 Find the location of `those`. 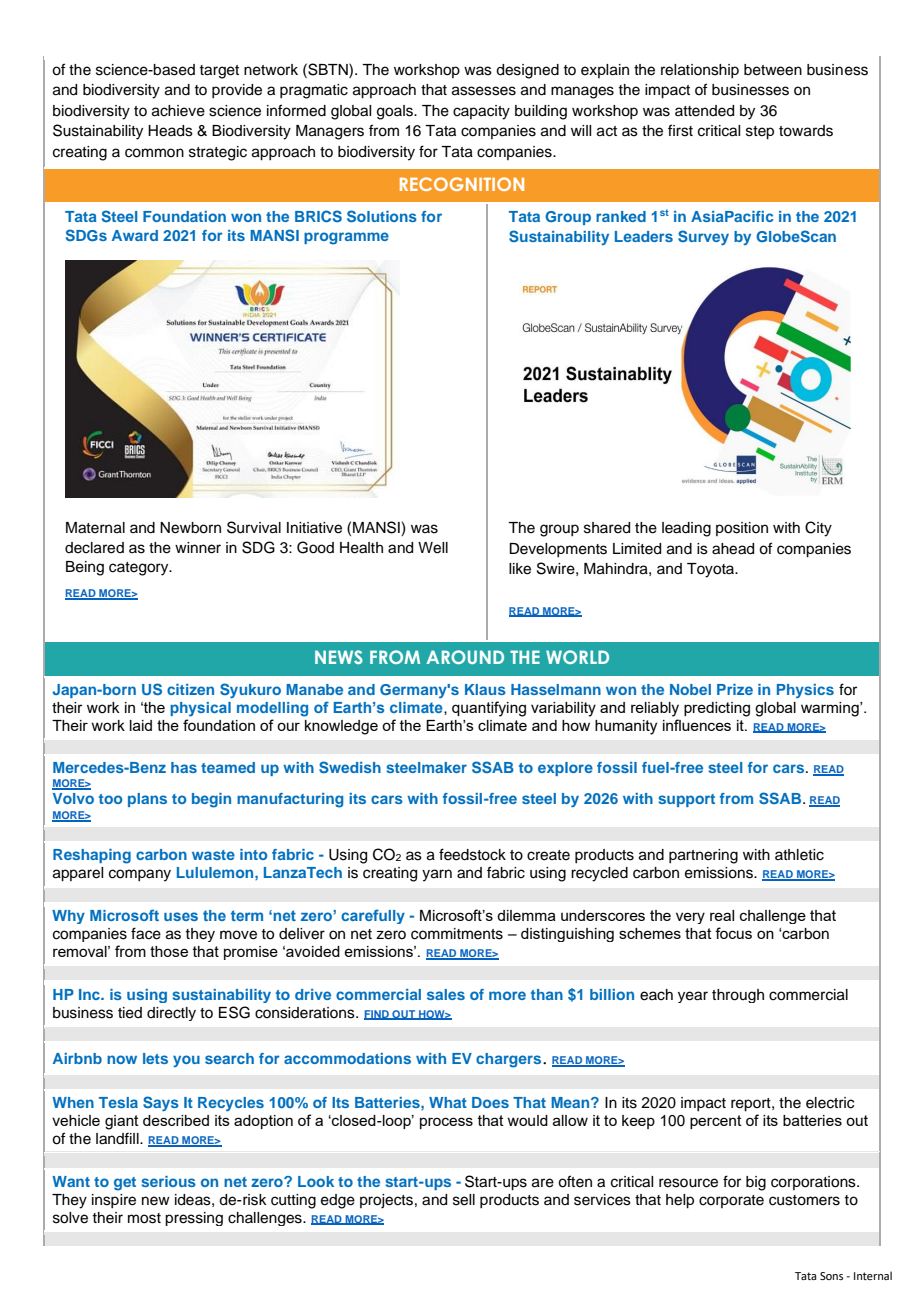

those is located at coordinates (169, 951).
